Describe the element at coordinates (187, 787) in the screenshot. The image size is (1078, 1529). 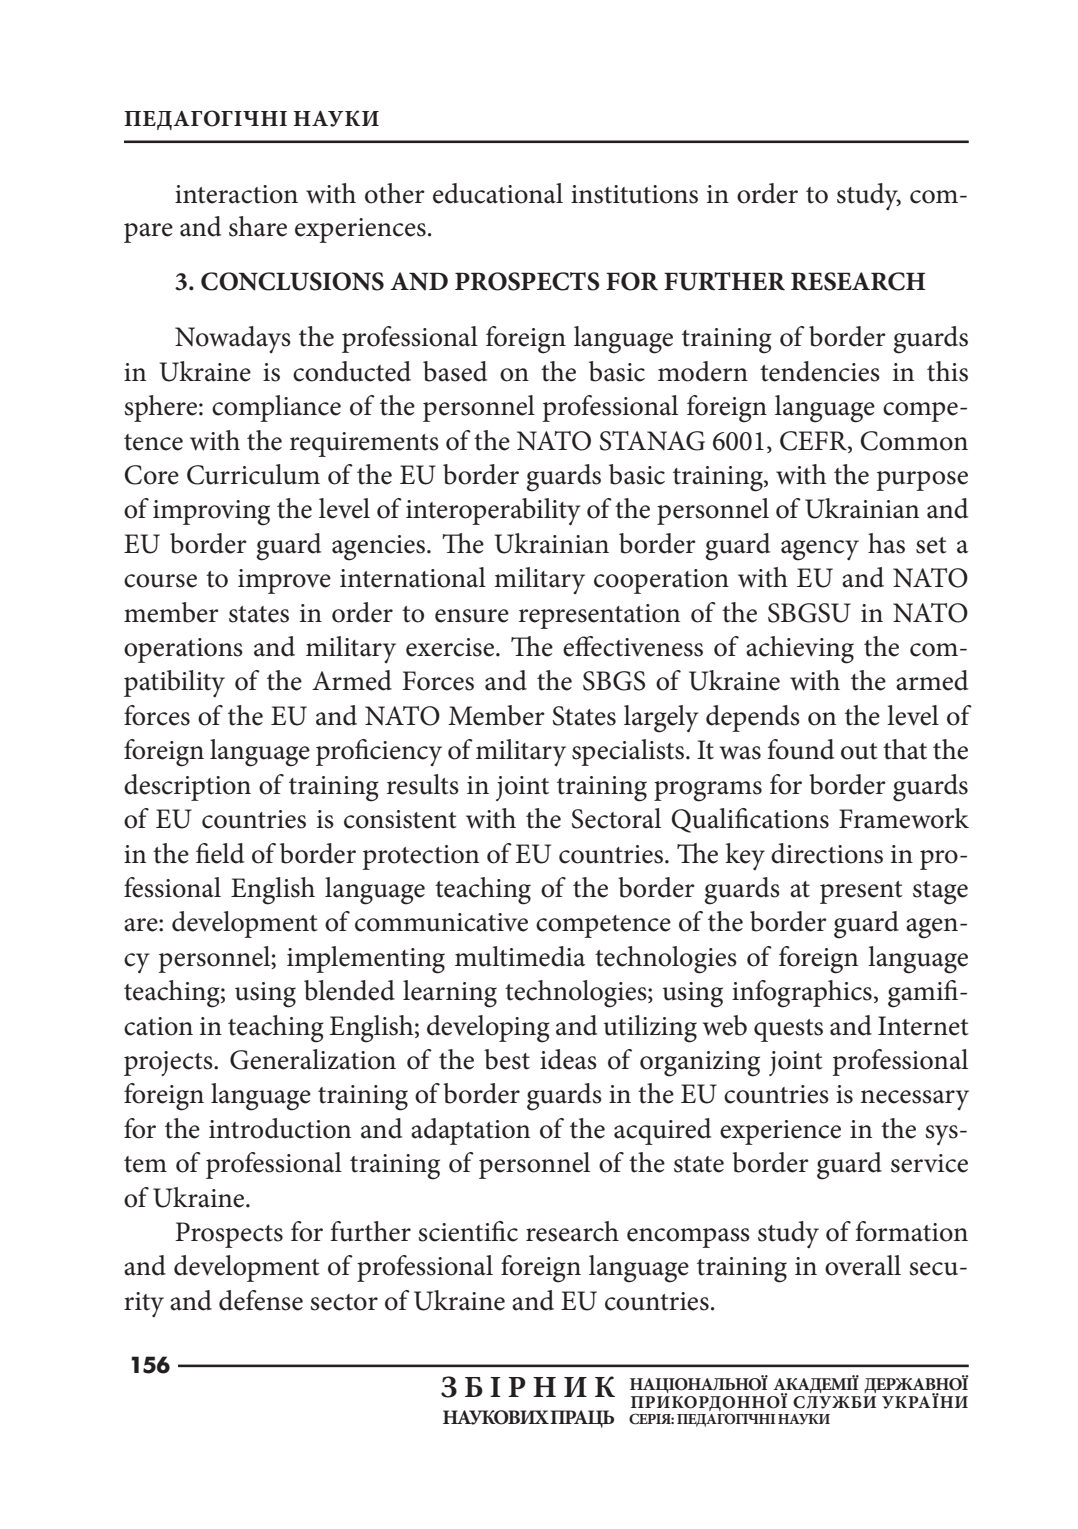
I see `description` at that location.
